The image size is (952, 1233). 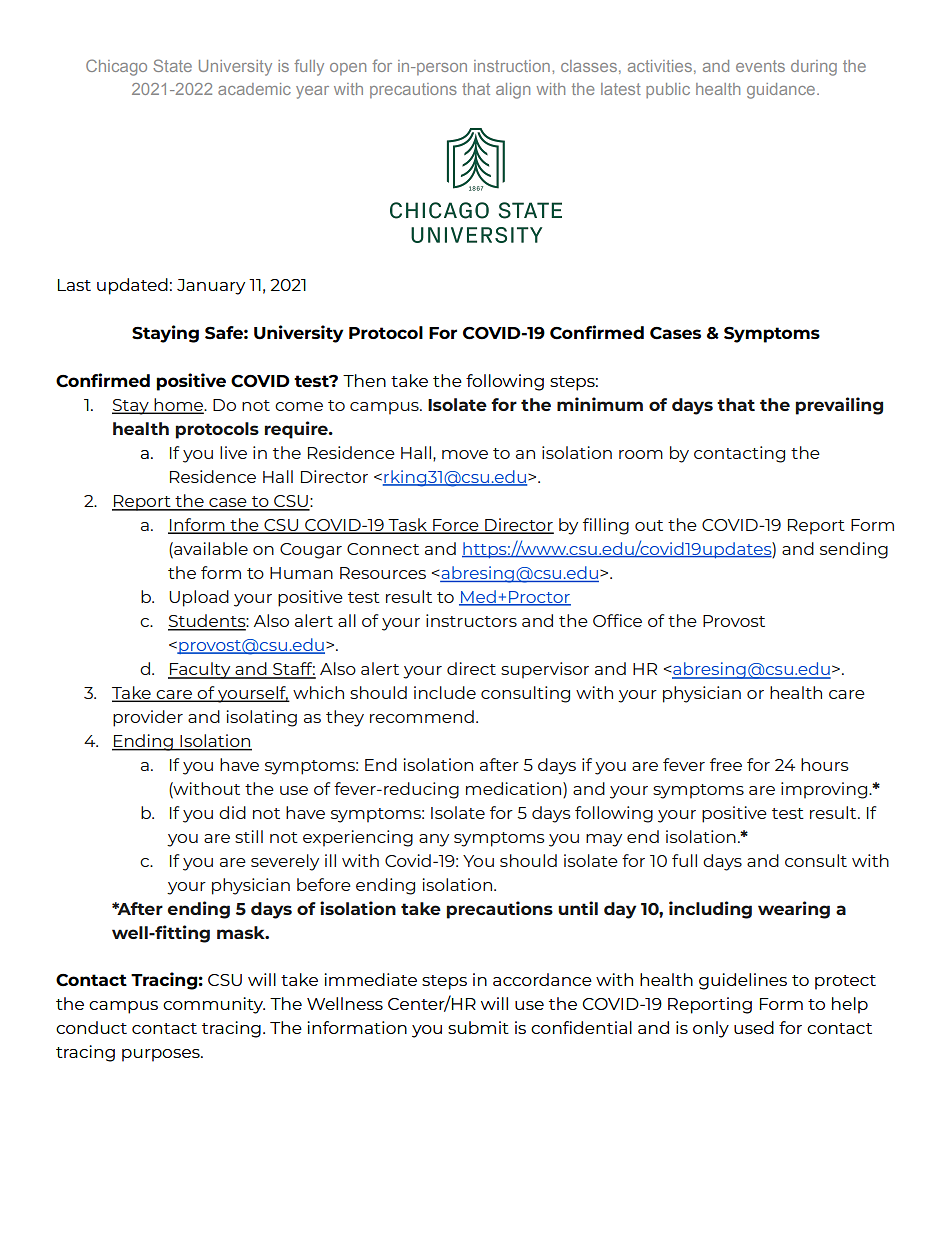 What do you see at coordinates (162, 1055) in the screenshot?
I see `purposes` at bounding box center [162, 1055].
